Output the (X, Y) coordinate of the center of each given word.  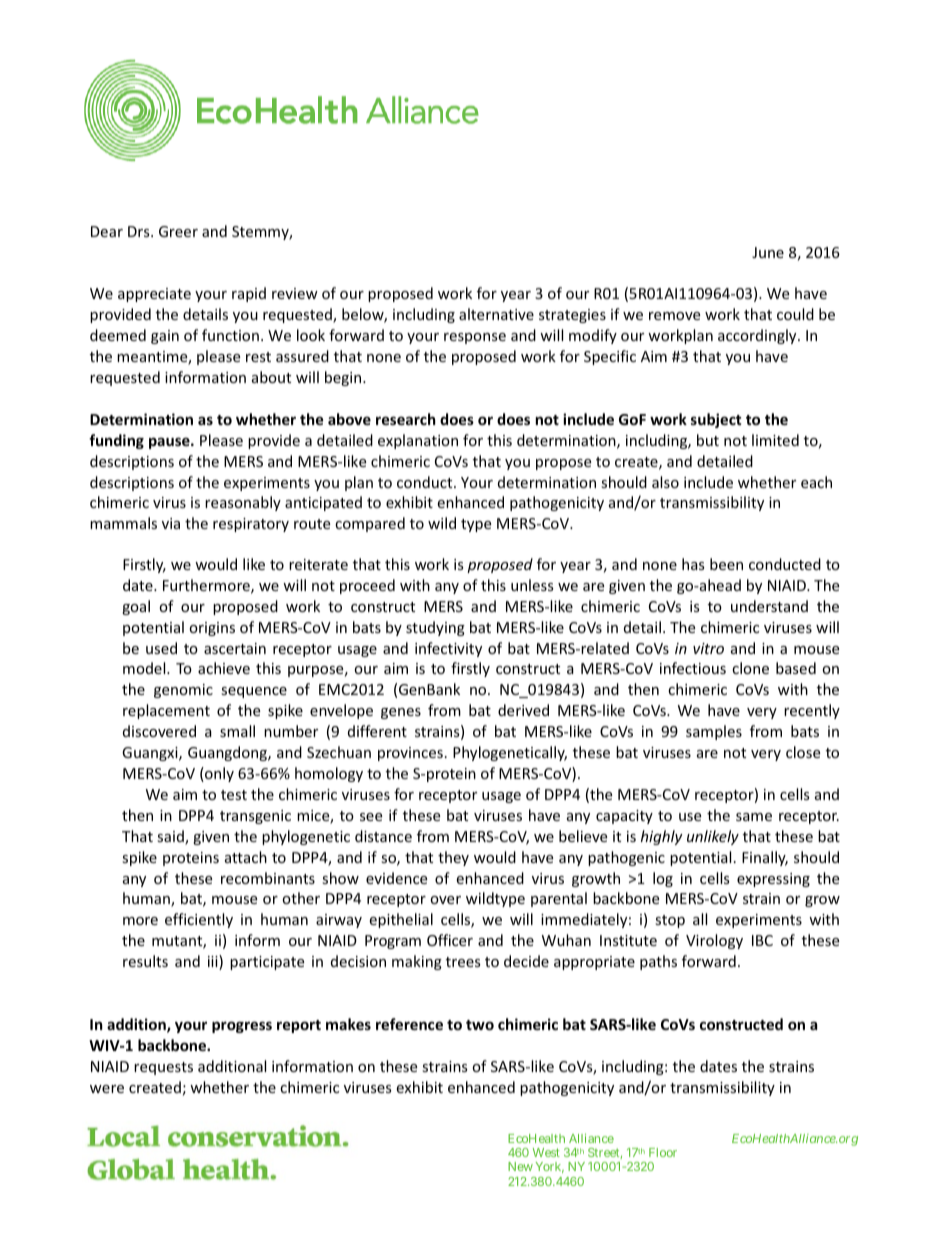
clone (750, 668)
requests (163, 1068)
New (520, 1166)
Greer (178, 231)
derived (523, 710)
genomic (183, 691)
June (768, 252)
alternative (496, 314)
